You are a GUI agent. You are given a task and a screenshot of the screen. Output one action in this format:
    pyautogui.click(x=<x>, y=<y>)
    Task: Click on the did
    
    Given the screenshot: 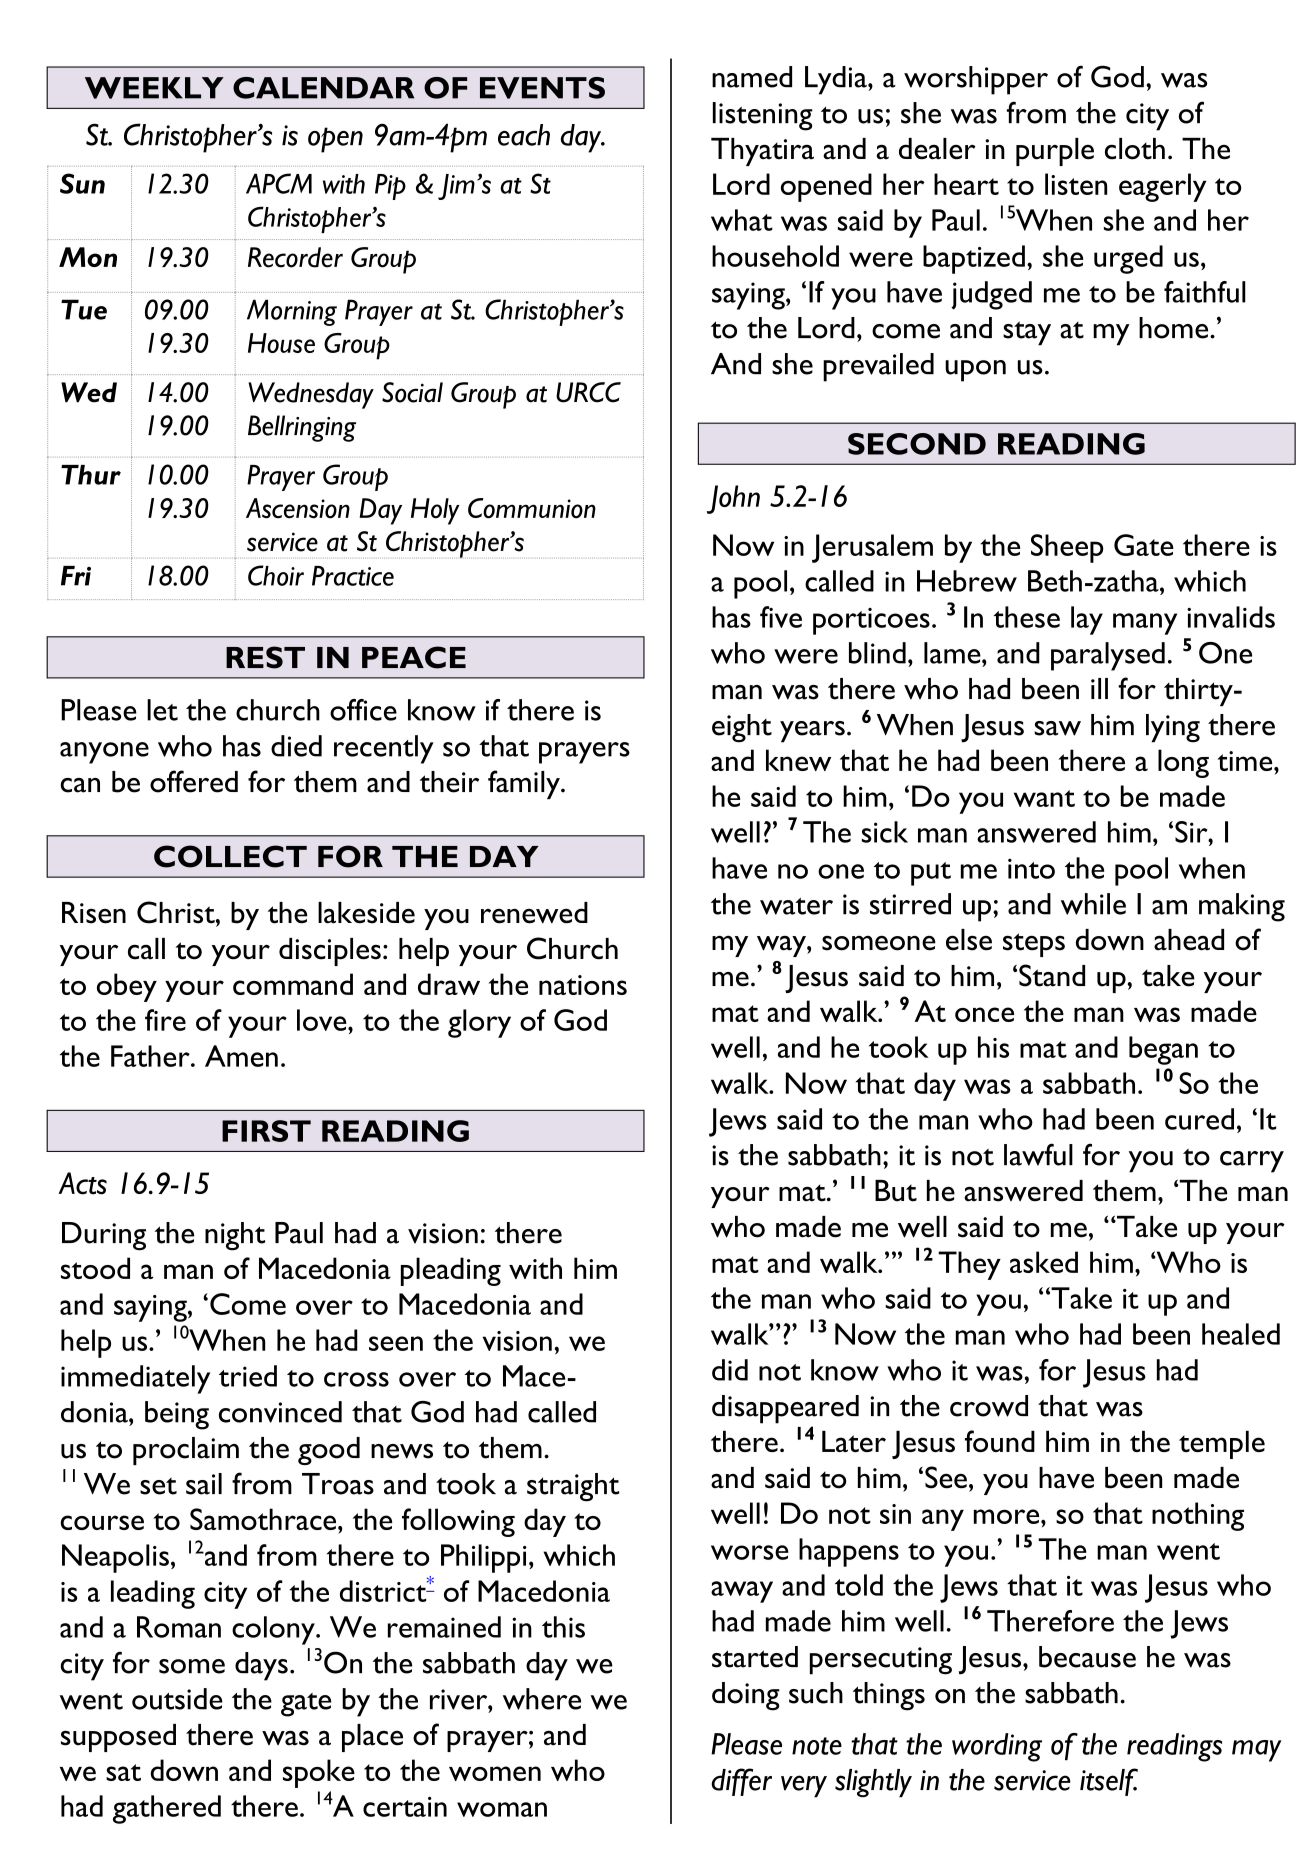 What is the action you would take?
    pyautogui.click(x=730, y=1370)
